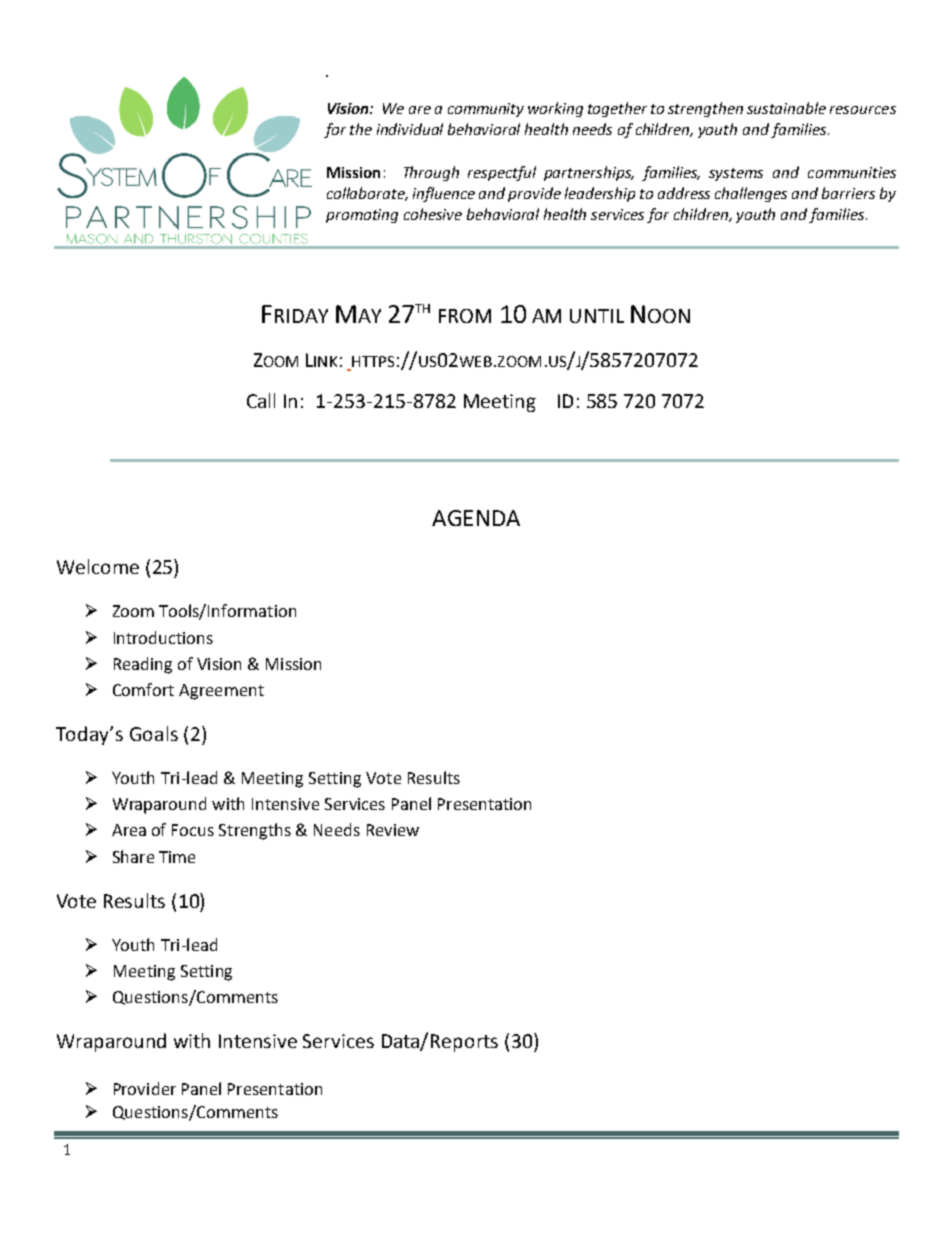  What do you see at coordinates (261, 400) in the page?
I see `Call` at bounding box center [261, 400].
